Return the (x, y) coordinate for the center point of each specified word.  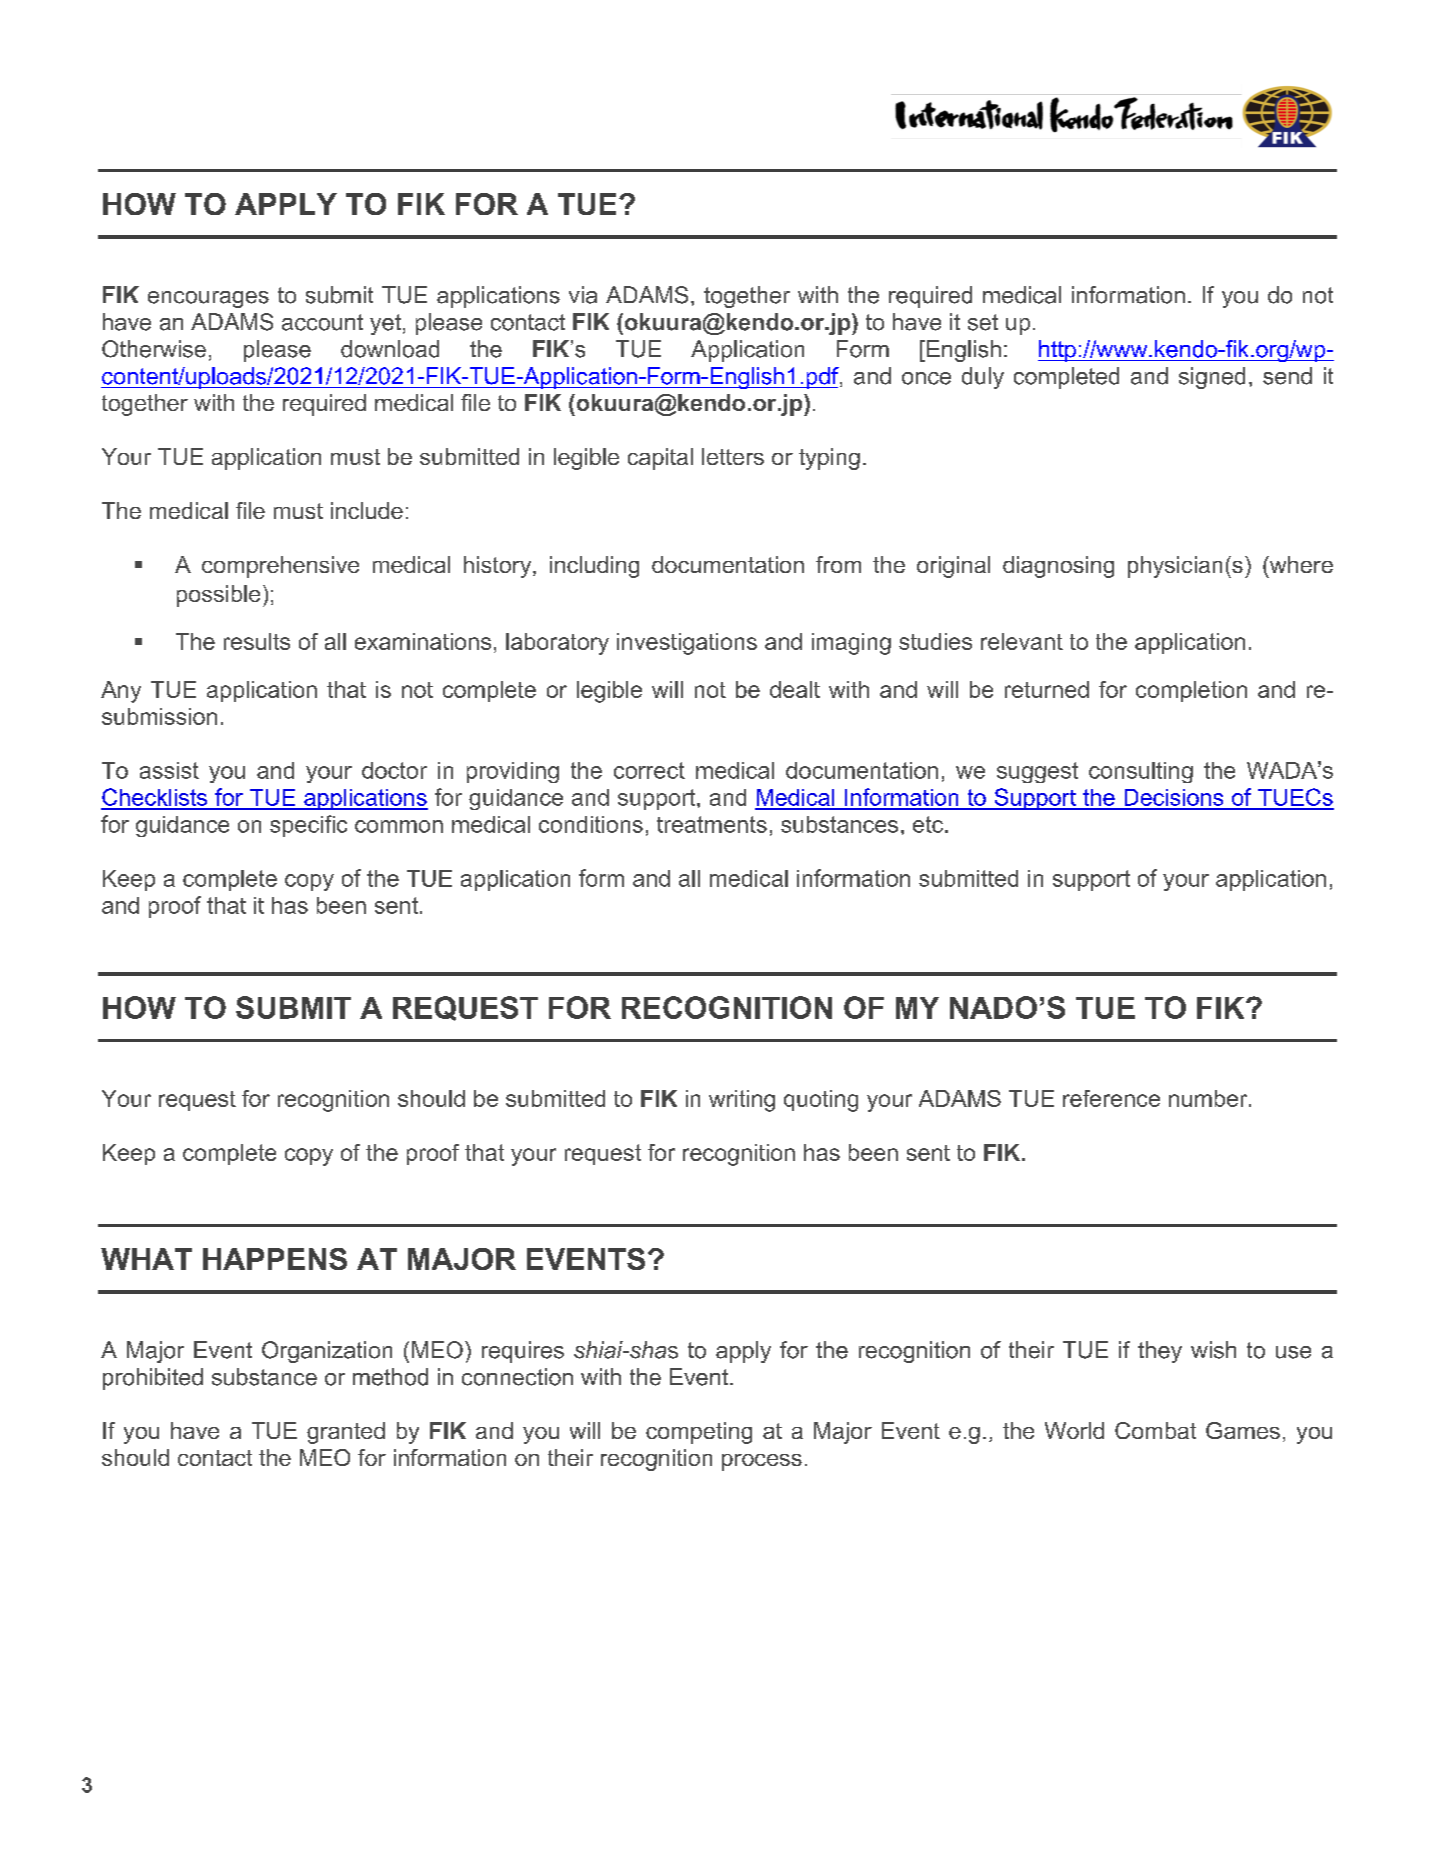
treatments (712, 824)
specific (308, 826)
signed (1212, 378)
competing (699, 1433)
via (583, 295)
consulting (1141, 772)
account (322, 322)
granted (346, 1433)
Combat (1155, 1430)
